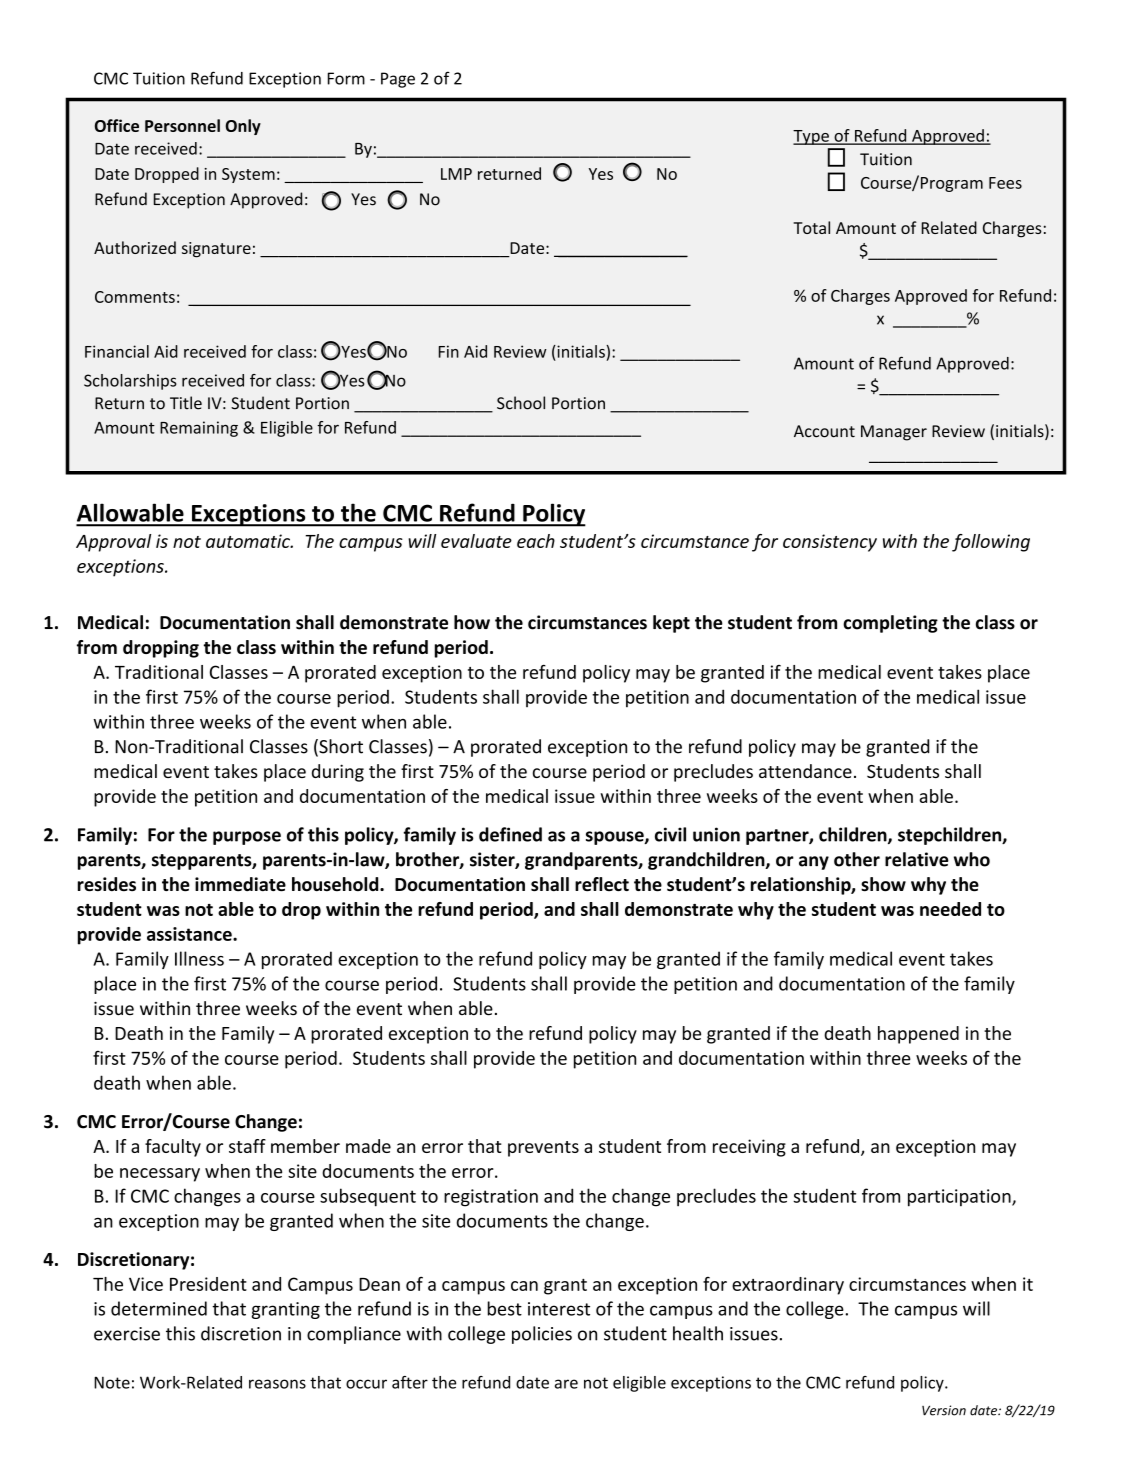 This image has height=1465, width=1132. Describe the element at coordinates (950, 909) in the image. I see `needed` at that location.
